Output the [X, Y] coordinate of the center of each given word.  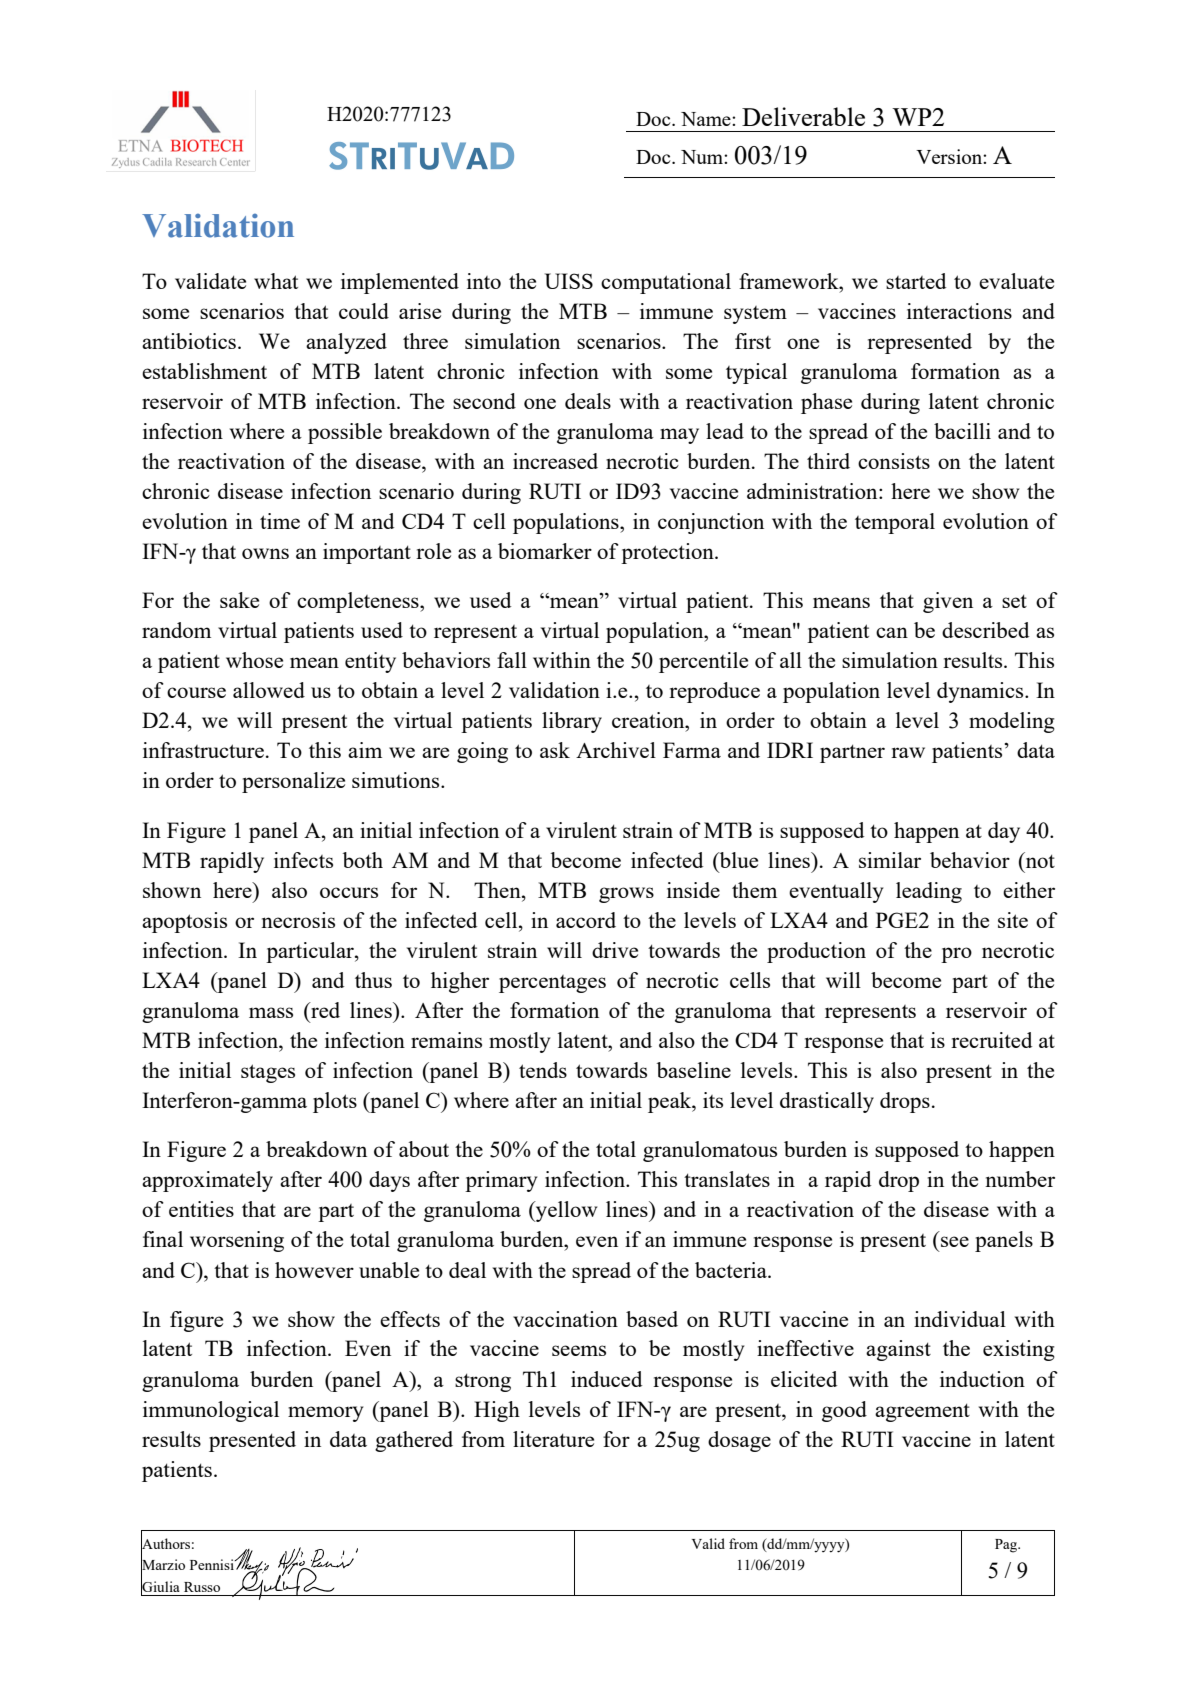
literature [553, 1439]
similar [890, 860]
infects [303, 860]
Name [707, 119]
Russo [202, 1587]
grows [626, 895]
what [276, 281]
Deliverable [803, 116]
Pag [1007, 1546]
